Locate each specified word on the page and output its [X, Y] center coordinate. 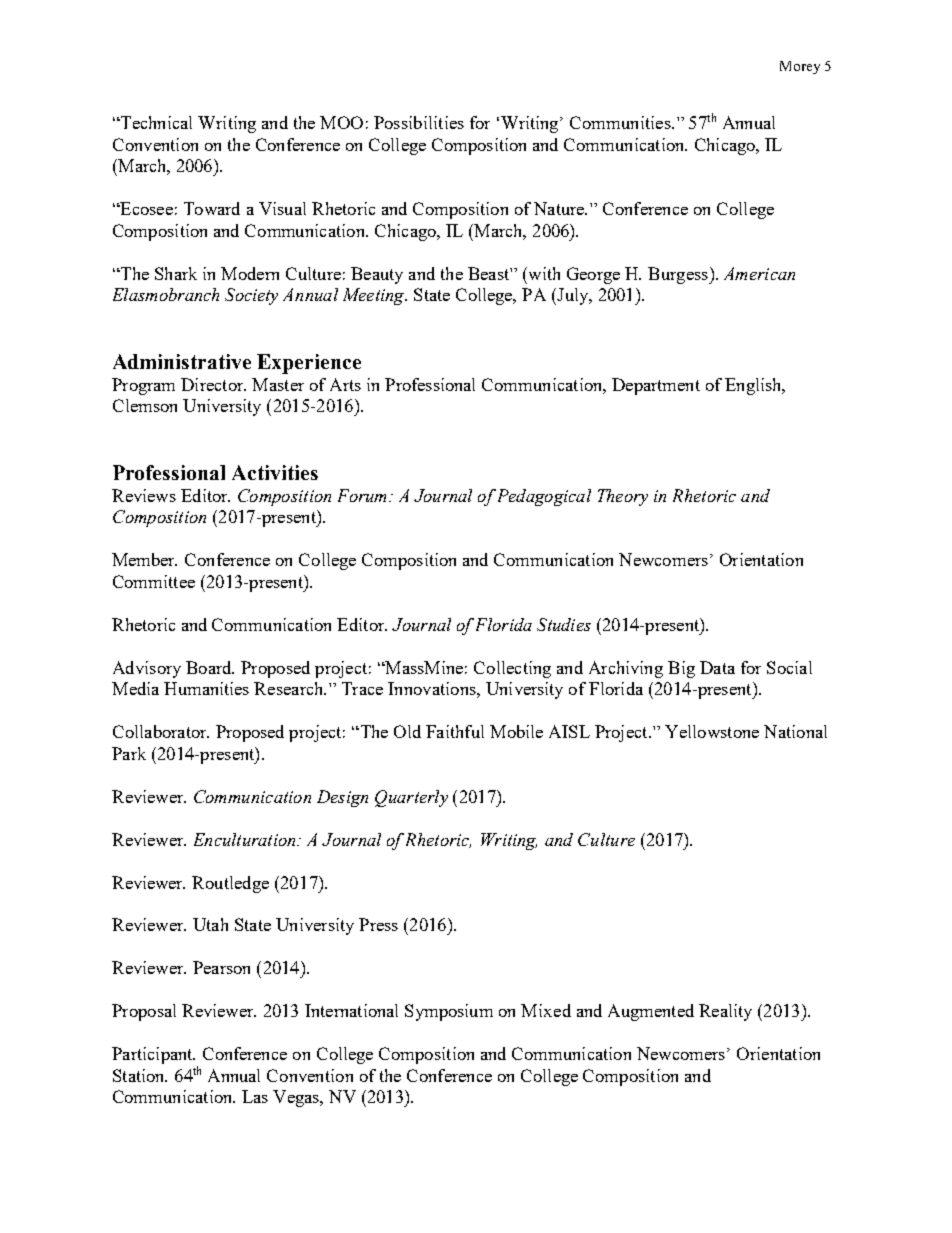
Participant [153, 1055]
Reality [725, 1012]
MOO [341, 122]
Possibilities [419, 122]
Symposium [449, 1012]
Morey [800, 67]
